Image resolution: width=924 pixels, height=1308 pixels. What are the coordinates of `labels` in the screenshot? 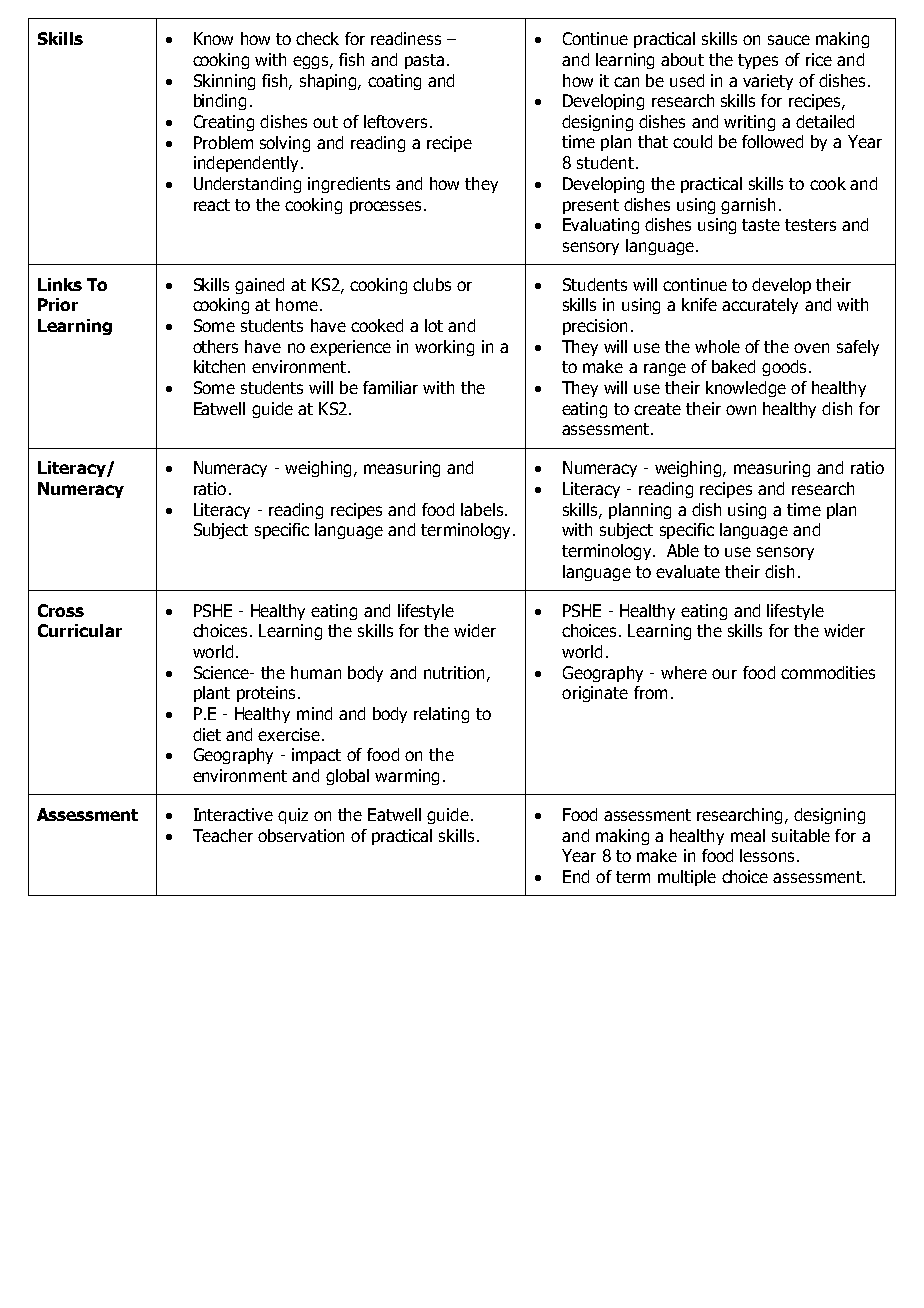 It's located at (482, 509).
